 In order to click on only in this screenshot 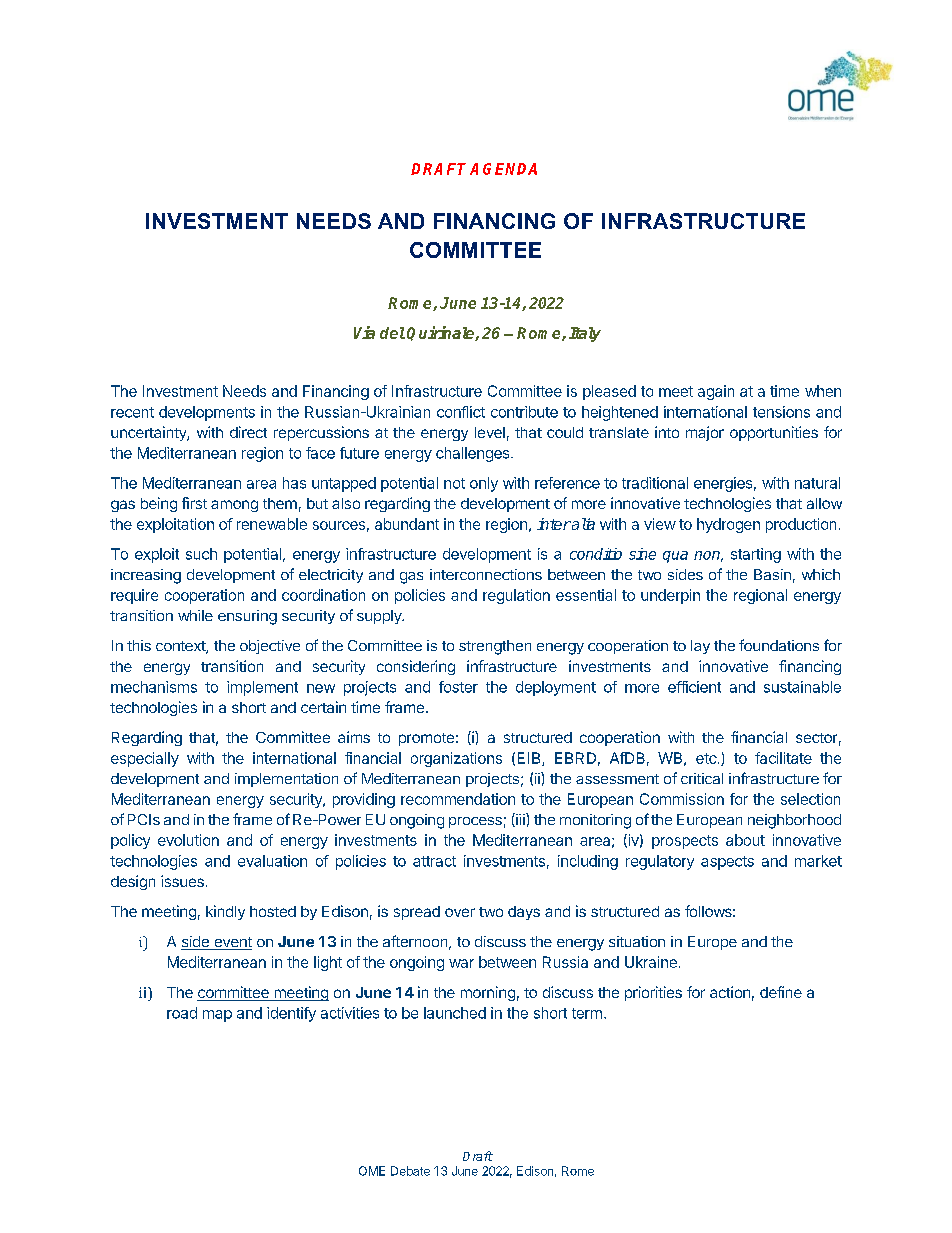, I will do `click(484, 484)`.
